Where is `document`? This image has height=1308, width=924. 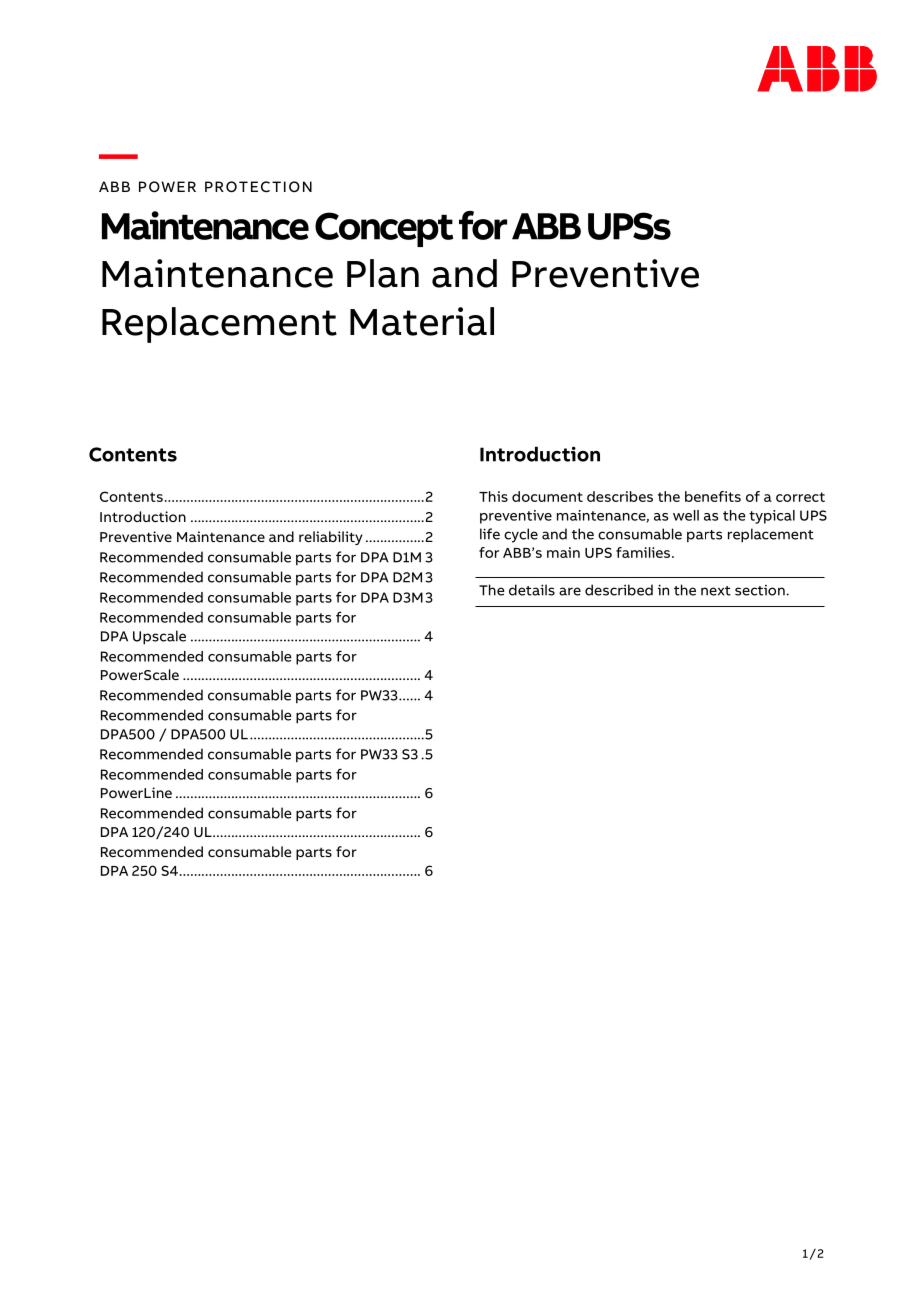 document is located at coordinates (547, 496).
